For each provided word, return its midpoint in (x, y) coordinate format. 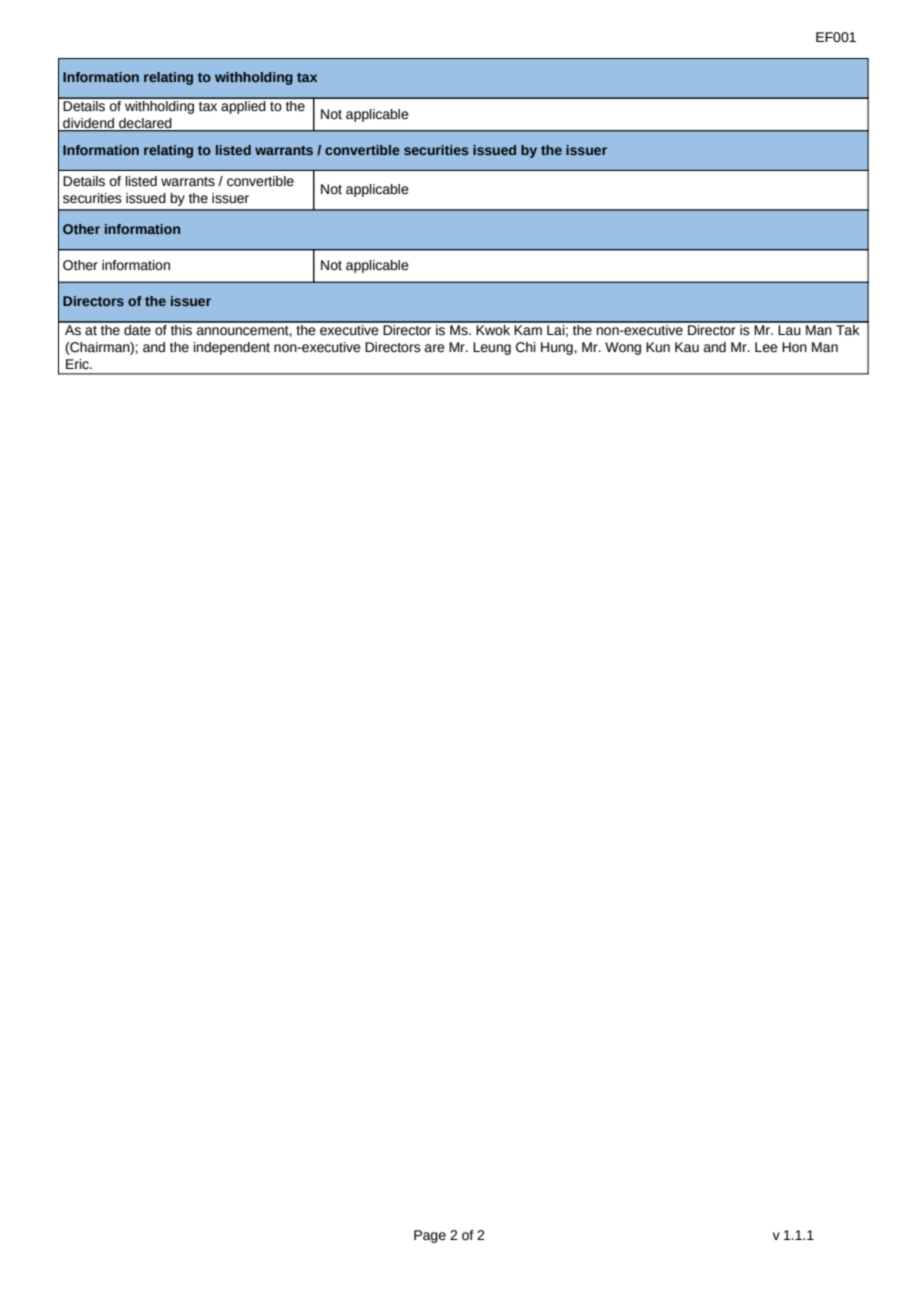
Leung (492, 348)
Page (430, 1236)
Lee (766, 347)
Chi (526, 347)
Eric (78, 364)
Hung (557, 348)
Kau (687, 347)
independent (232, 348)
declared (145, 124)
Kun (658, 347)
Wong (623, 348)
